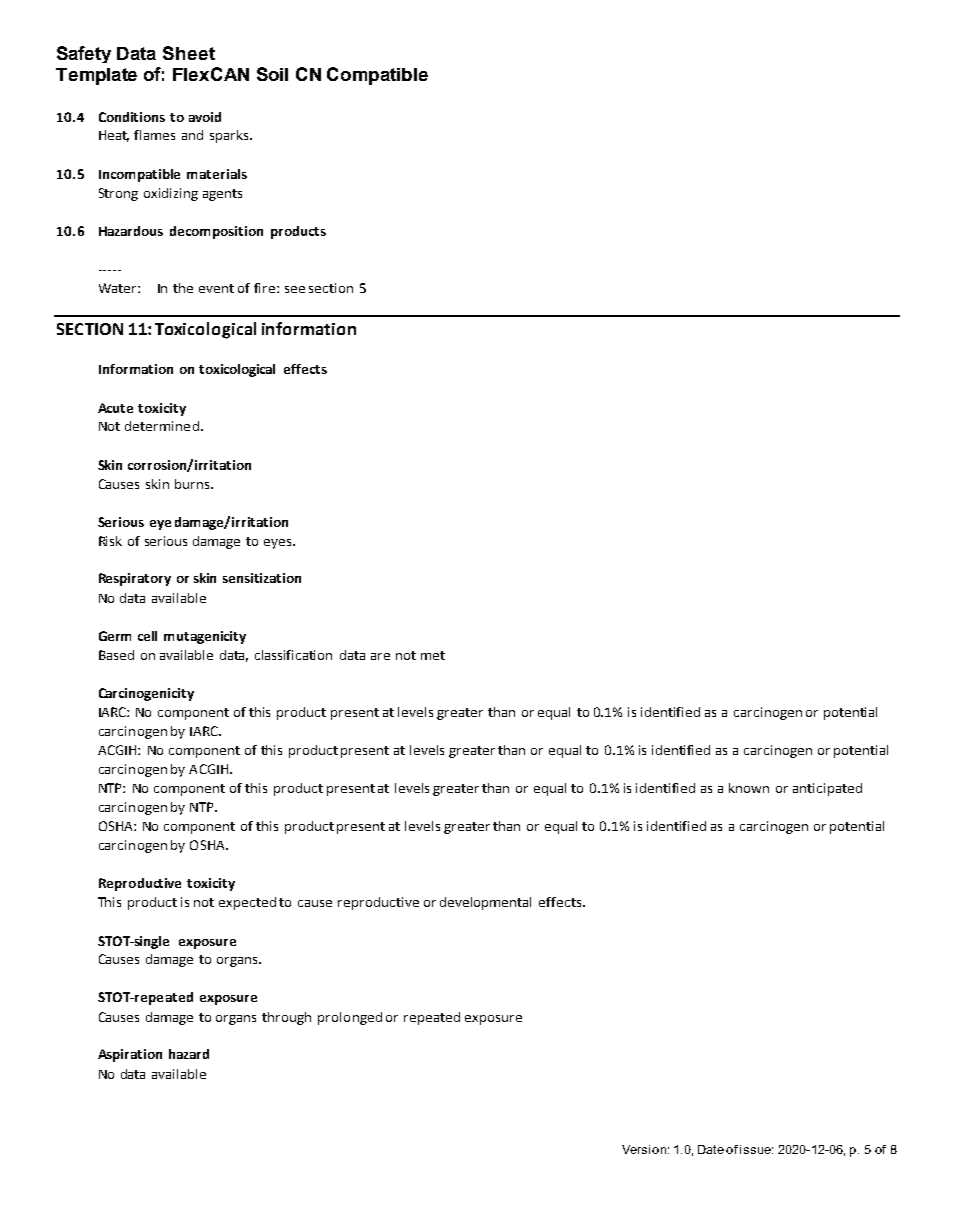 This screenshot has height=1232, width=953. Describe the element at coordinates (230, 136) in the screenshot. I see `sparks` at that location.
